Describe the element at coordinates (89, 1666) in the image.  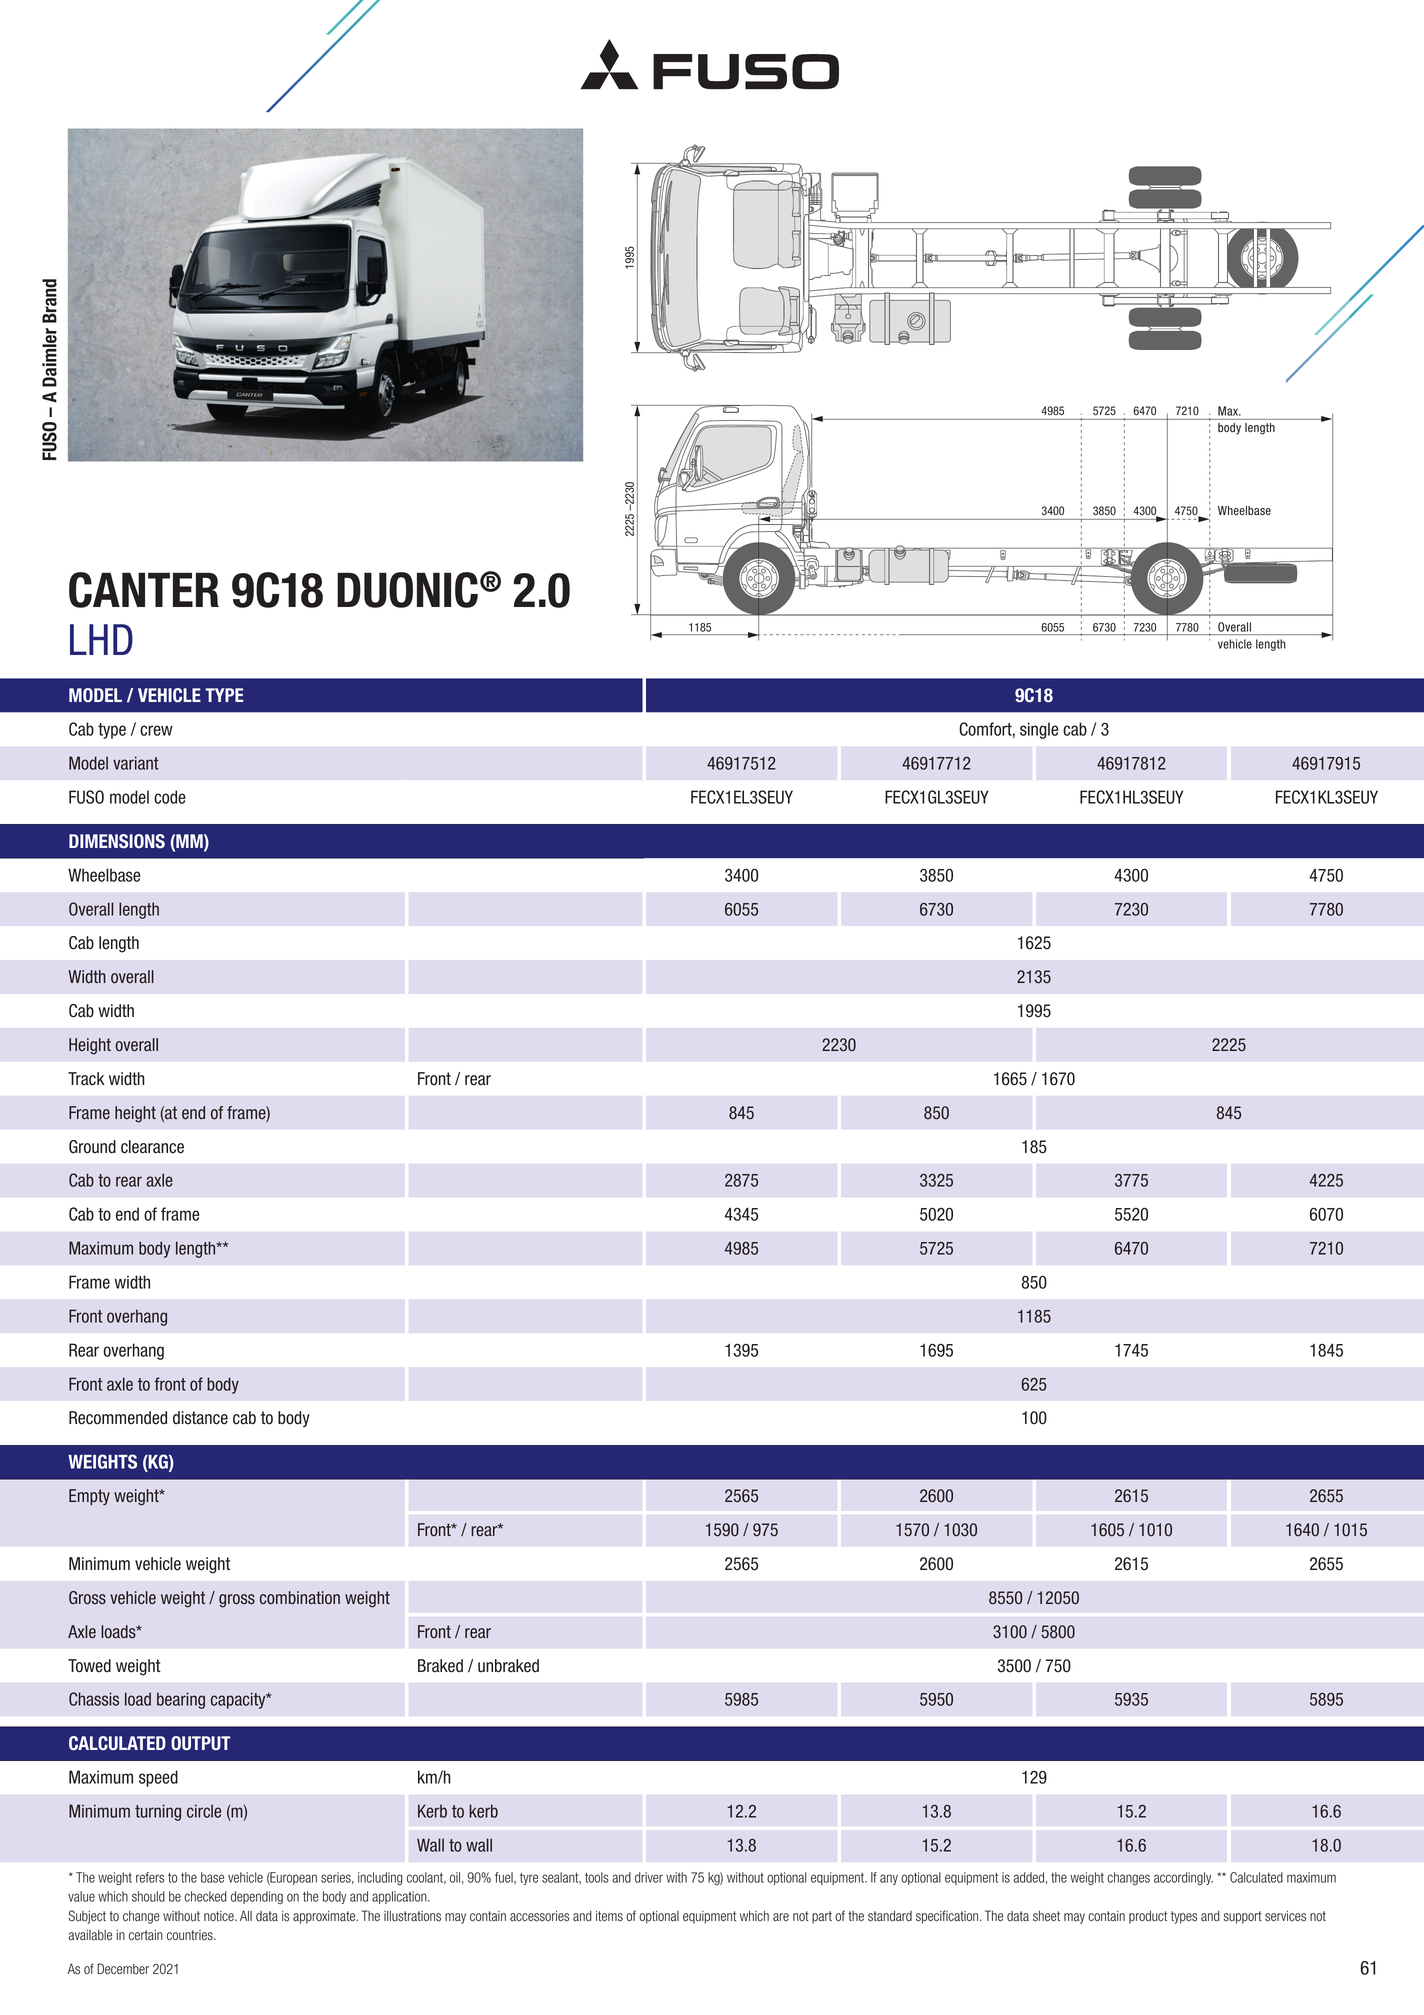
I see `Towed` at that location.
